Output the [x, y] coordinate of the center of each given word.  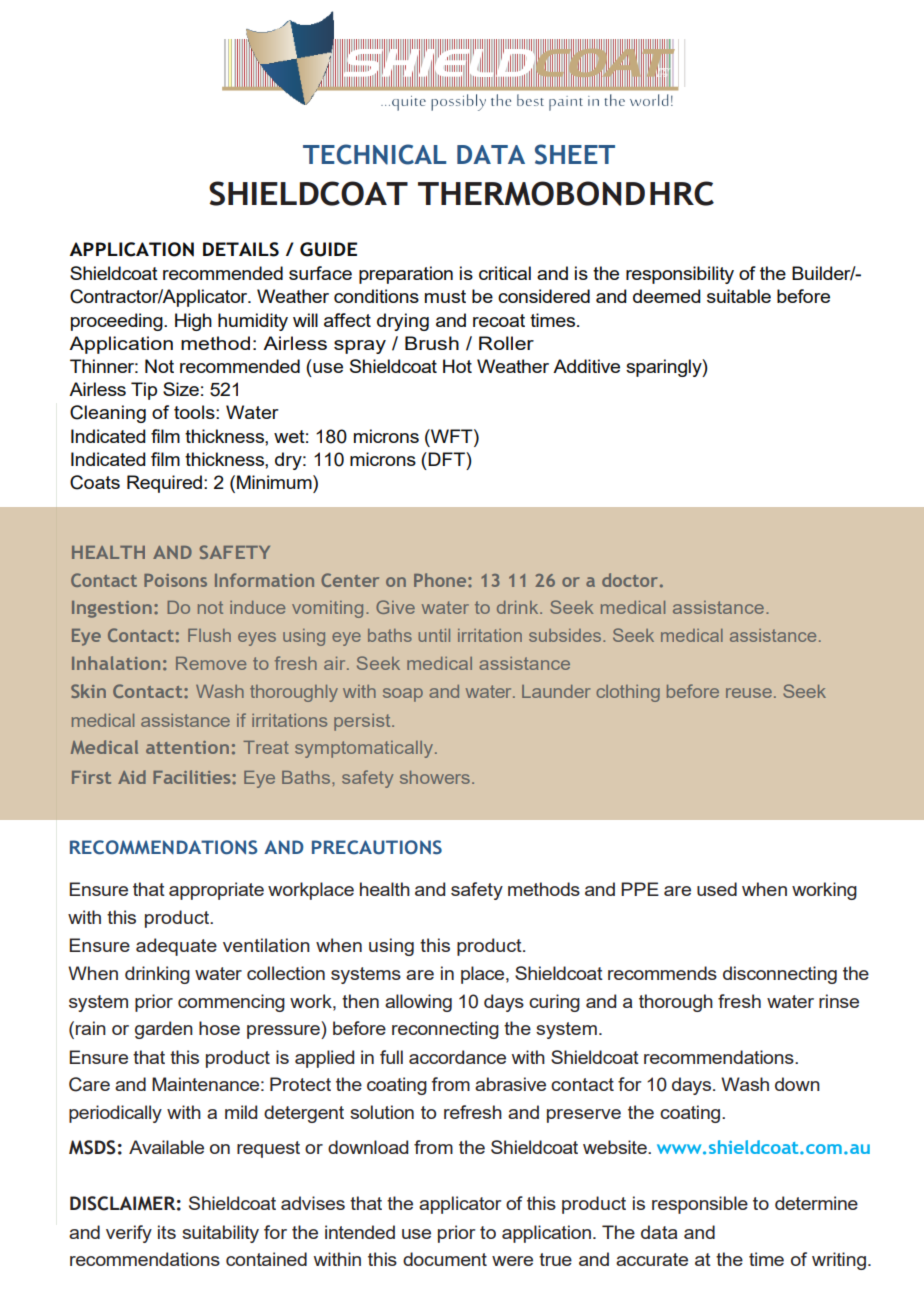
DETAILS [241, 249]
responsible [700, 1205]
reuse [749, 693]
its [167, 1232]
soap [403, 695]
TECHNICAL [374, 154]
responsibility [680, 275]
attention [187, 747]
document [445, 1259]
